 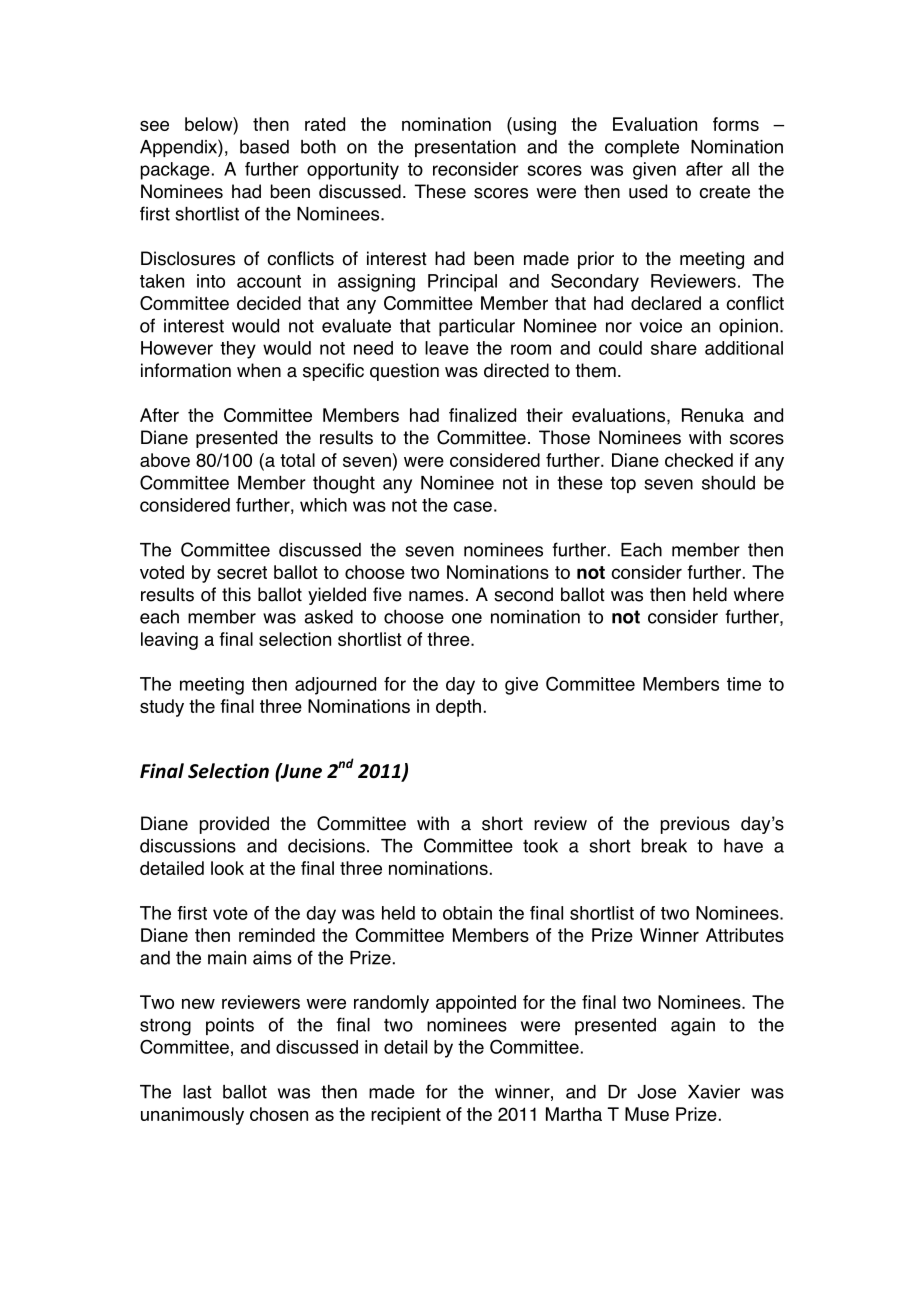 I want to click on provided, so click(x=234, y=825).
